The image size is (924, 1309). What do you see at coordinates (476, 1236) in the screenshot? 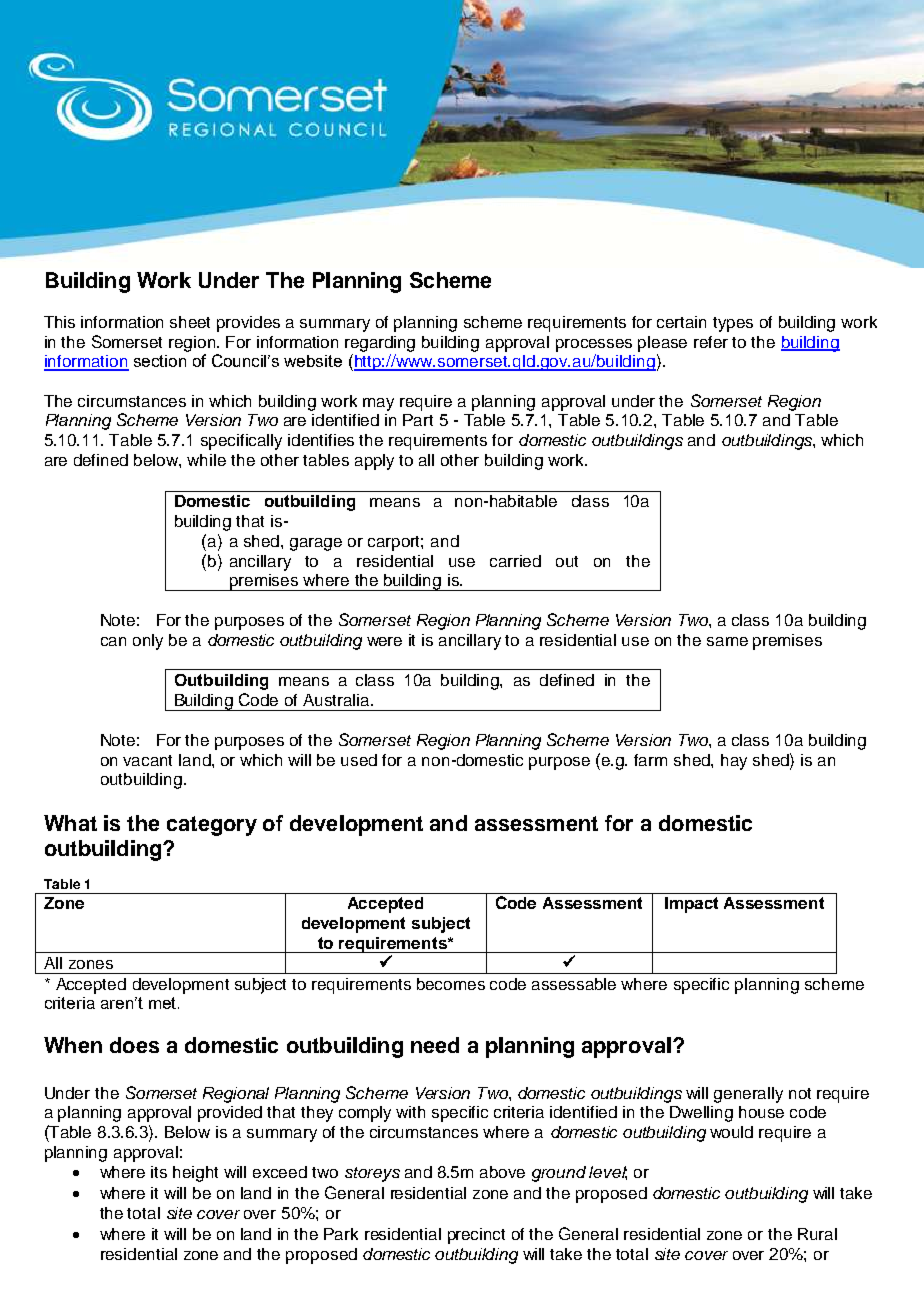
I see `precinct` at bounding box center [476, 1236].
